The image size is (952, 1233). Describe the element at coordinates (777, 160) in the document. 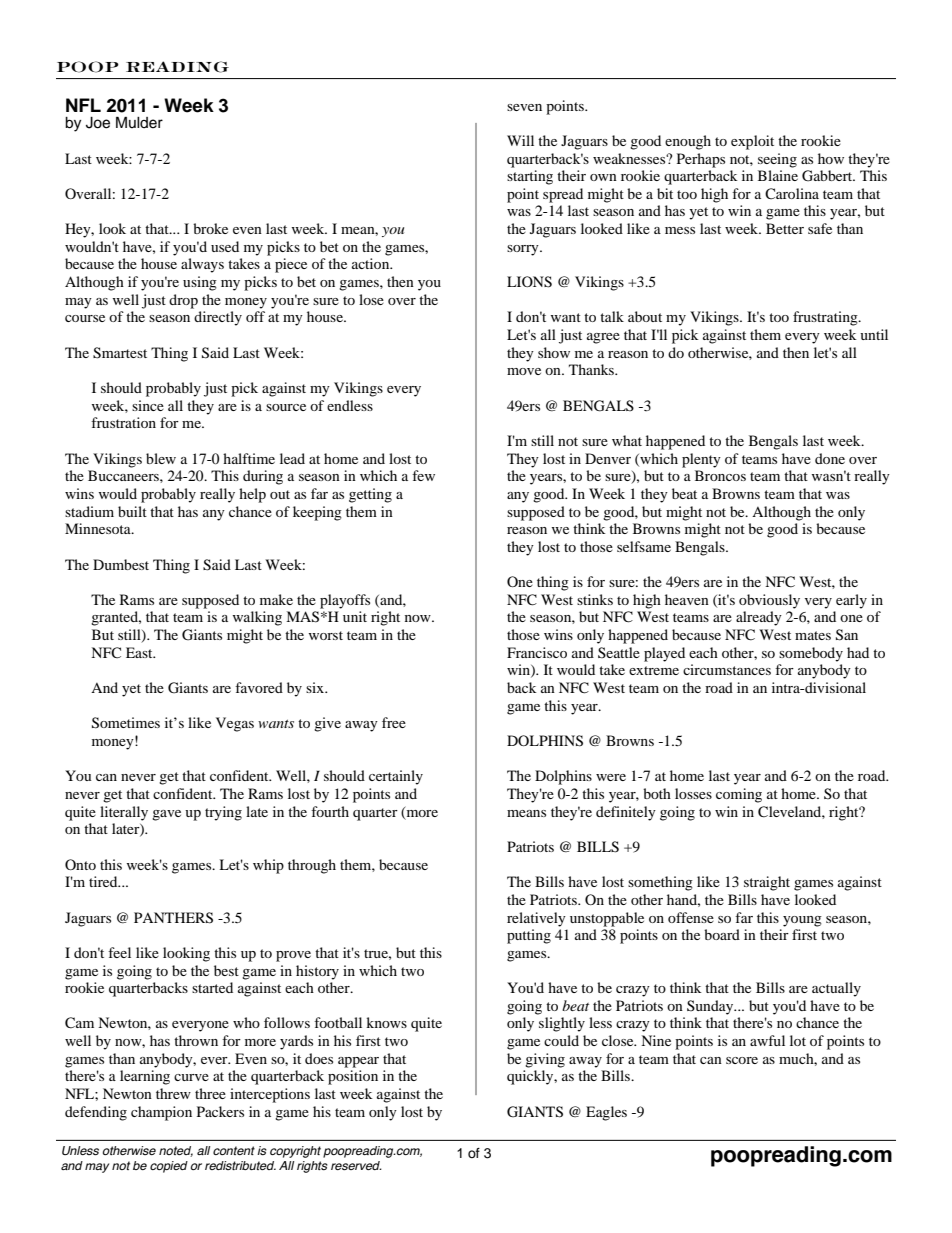

I see `seeing` at that location.
